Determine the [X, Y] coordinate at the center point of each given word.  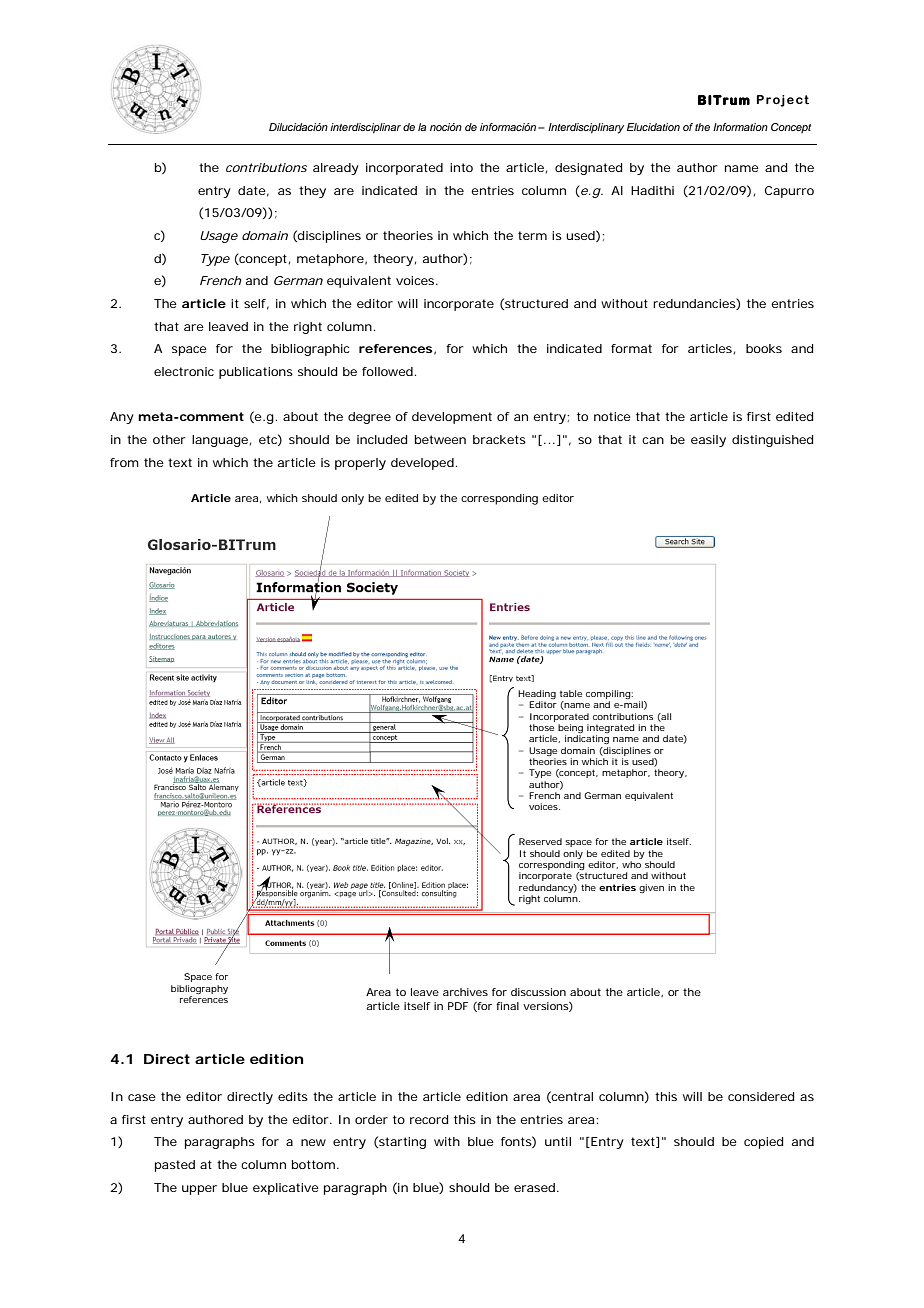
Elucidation [653, 127]
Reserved [540, 841]
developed [422, 464]
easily [708, 441]
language [220, 441]
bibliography [199, 989]
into [461, 167]
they [312, 192]
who [631, 864]
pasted [175, 1166]
